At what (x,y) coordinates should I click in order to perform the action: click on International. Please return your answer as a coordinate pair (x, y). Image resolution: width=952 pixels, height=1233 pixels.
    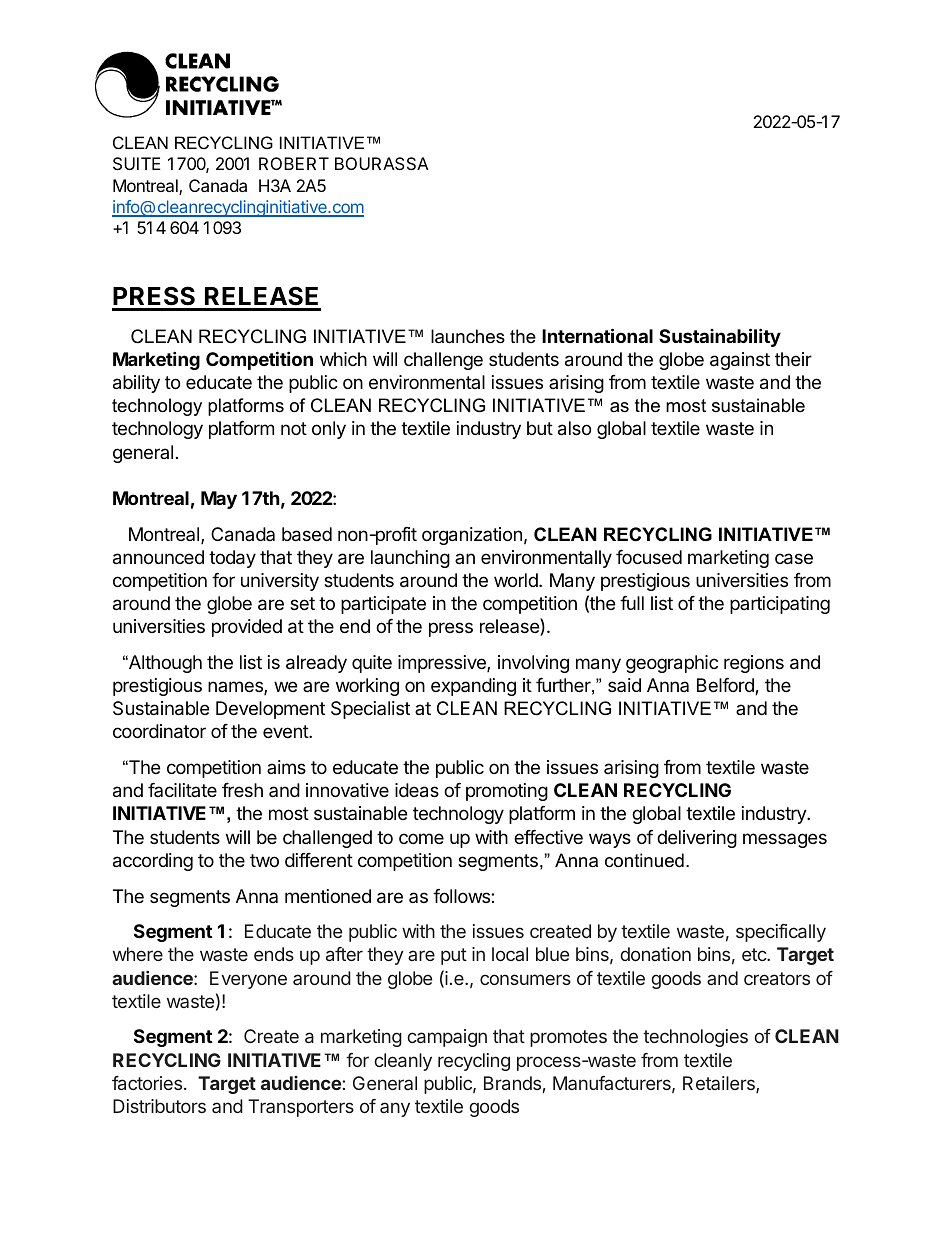
    Looking at the image, I should click on (597, 335).
